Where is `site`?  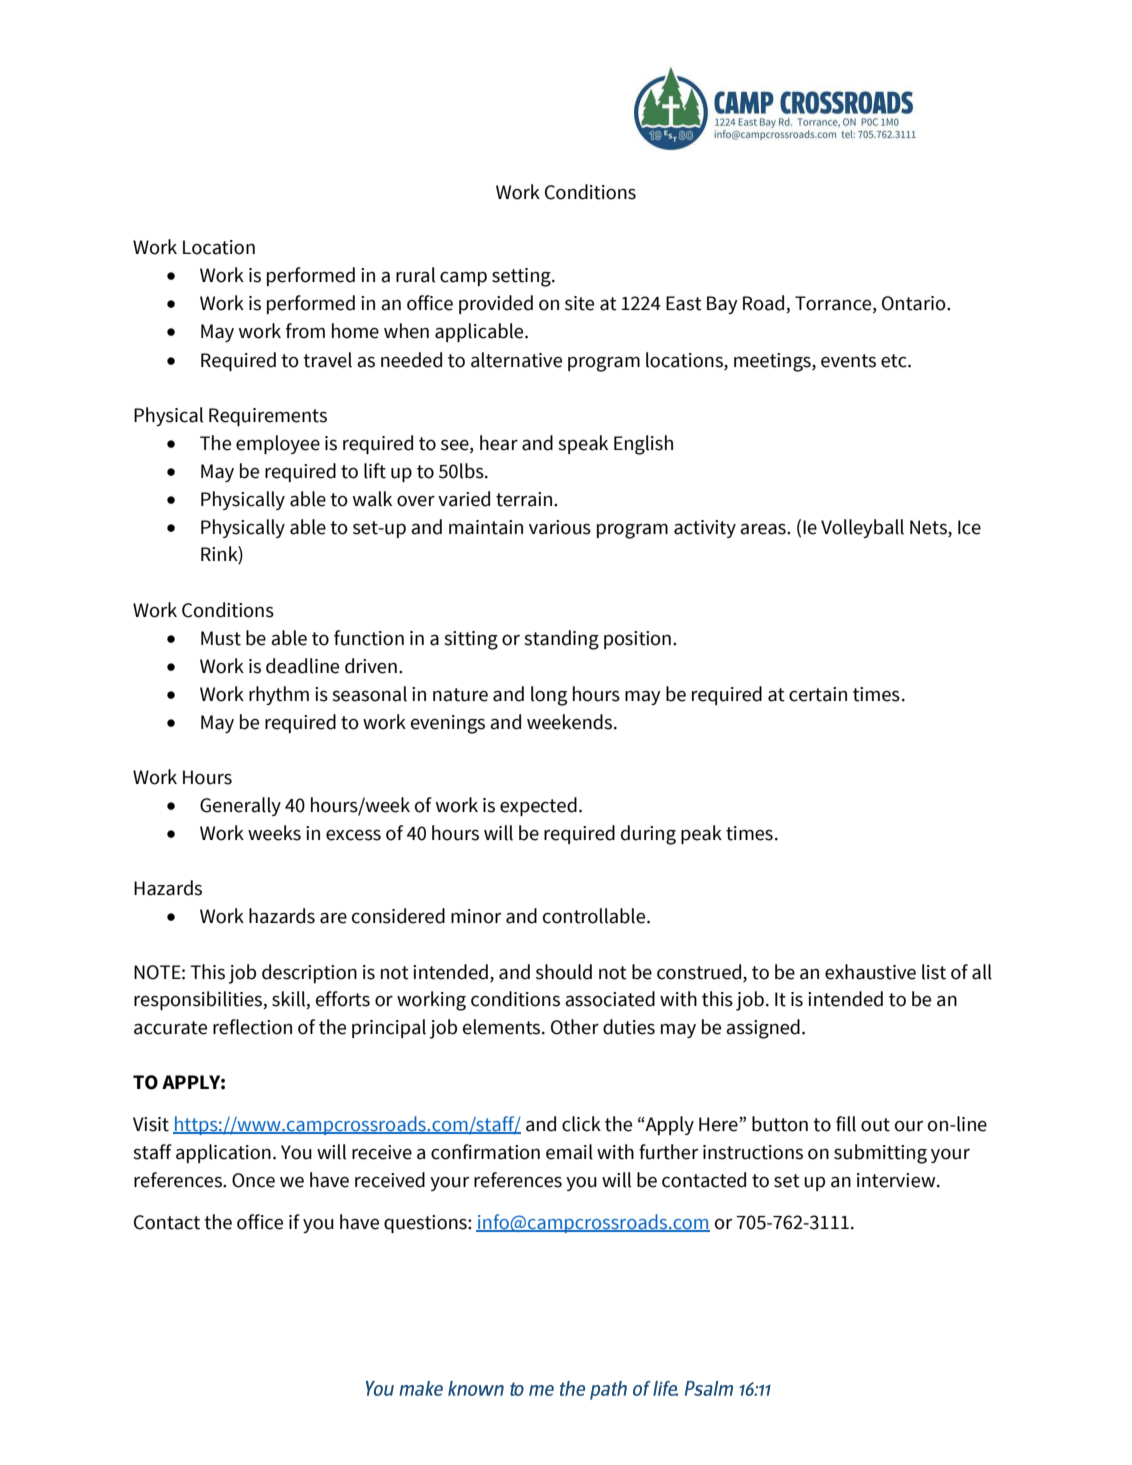 site is located at coordinates (579, 303).
